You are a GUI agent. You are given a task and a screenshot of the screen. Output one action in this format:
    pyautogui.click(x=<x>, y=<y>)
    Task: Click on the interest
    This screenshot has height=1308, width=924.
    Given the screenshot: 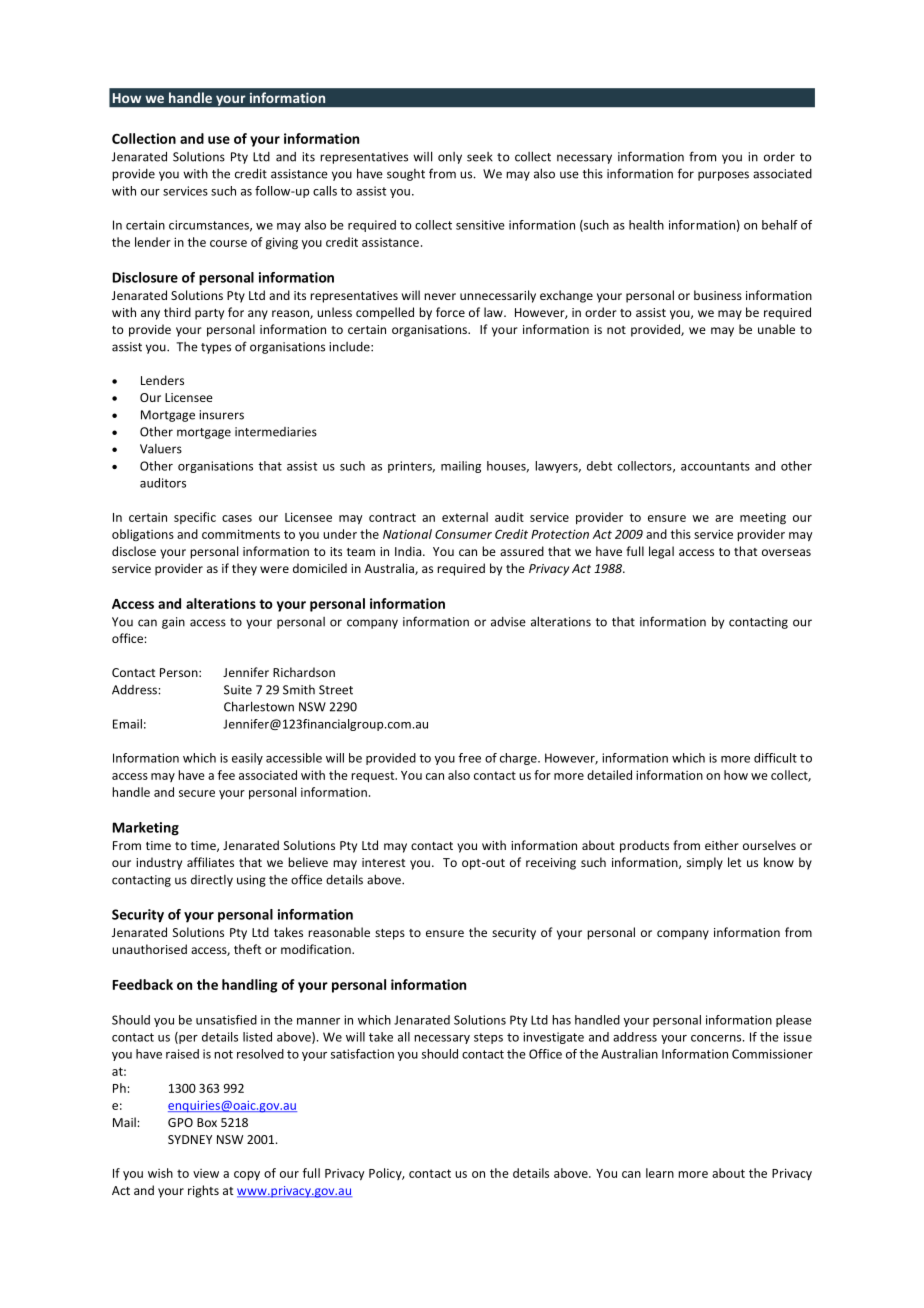 What is the action you would take?
    pyautogui.click(x=383, y=862)
